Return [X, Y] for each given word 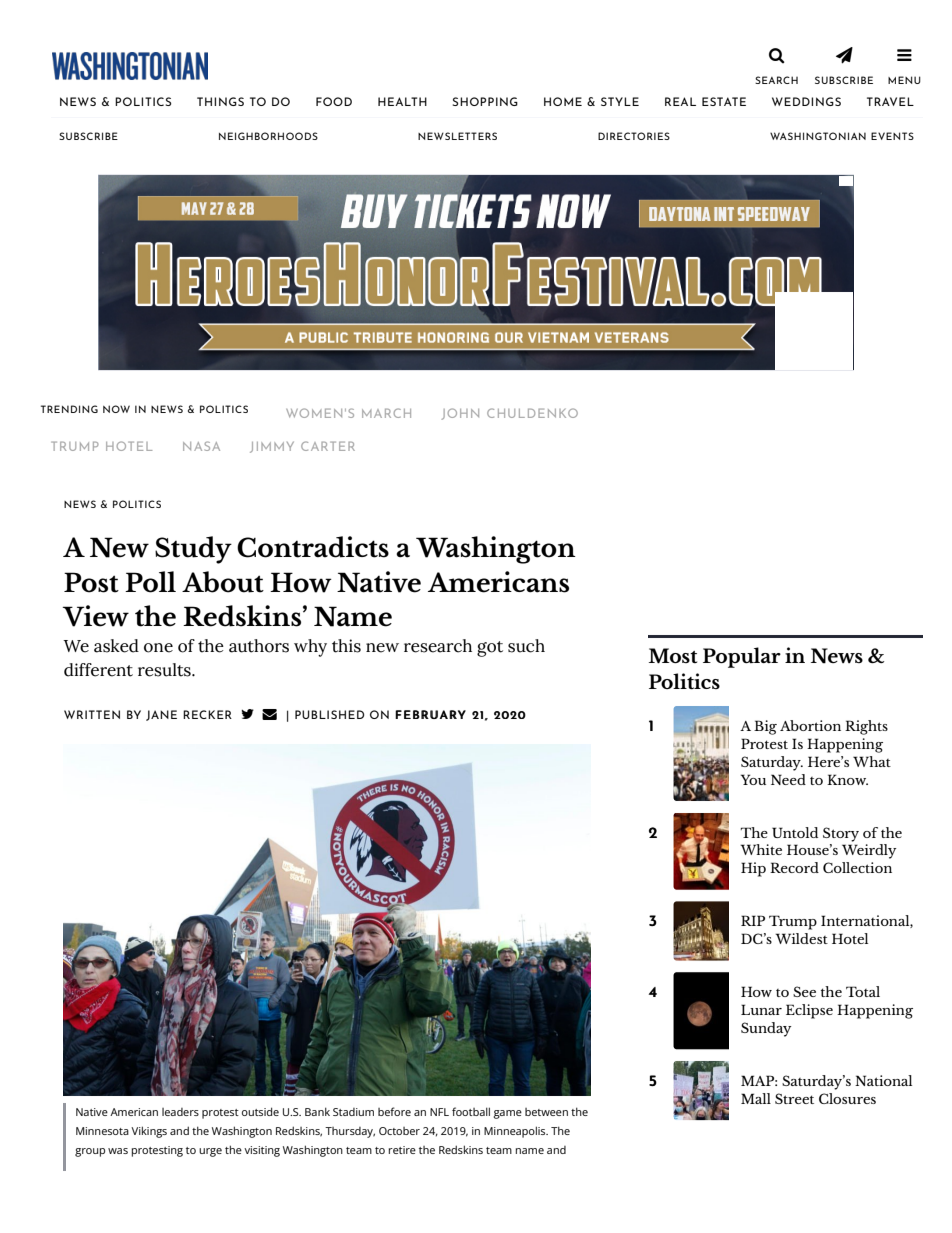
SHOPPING [485, 101]
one [158, 648]
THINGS [220, 101]
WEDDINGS [806, 101]
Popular [742, 657]
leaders [180, 1112]
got [490, 649]
